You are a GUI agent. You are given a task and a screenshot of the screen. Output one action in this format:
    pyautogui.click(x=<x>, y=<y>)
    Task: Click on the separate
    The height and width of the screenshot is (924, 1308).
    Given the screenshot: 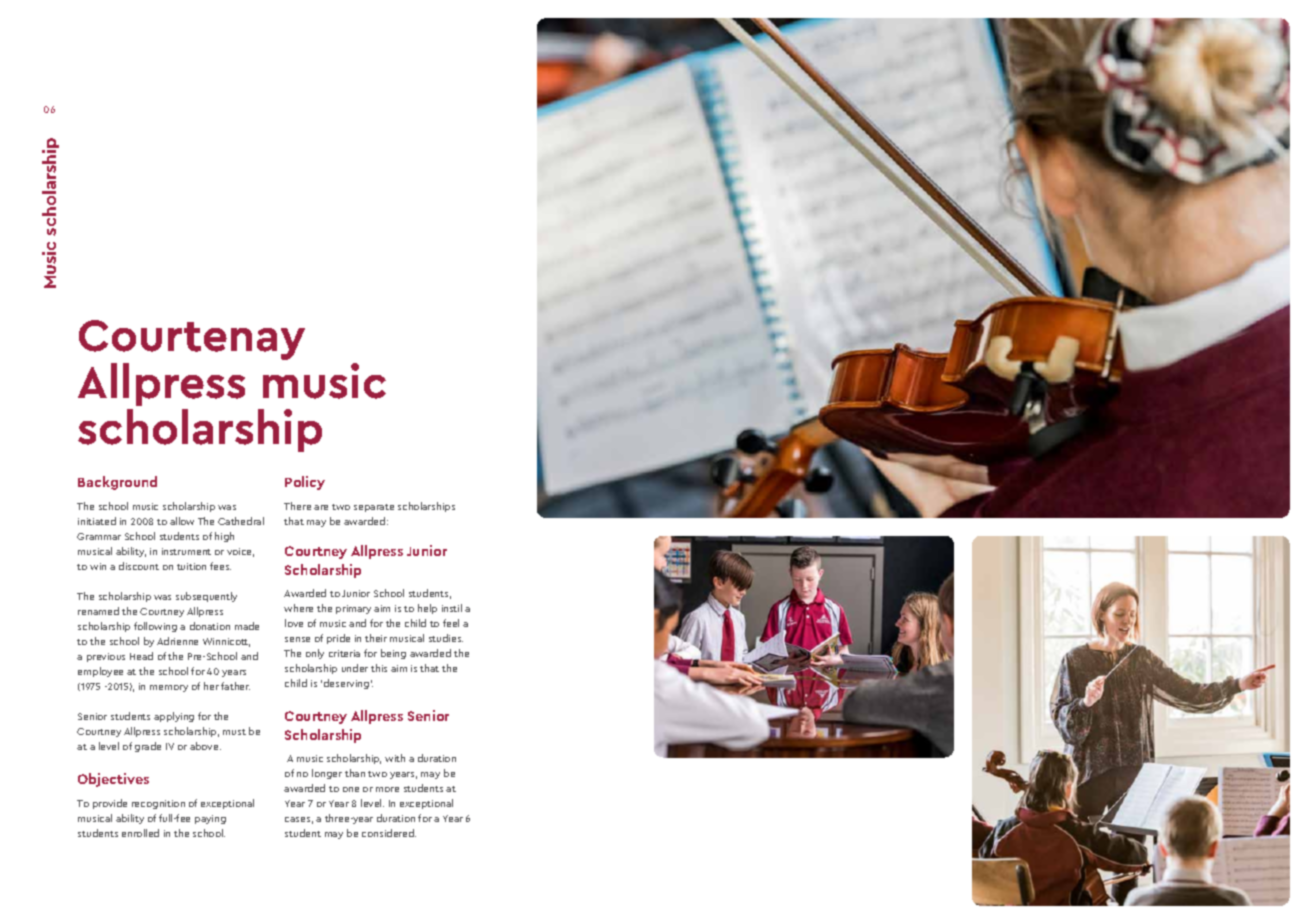 What is the action you would take?
    pyautogui.click(x=374, y=508)
